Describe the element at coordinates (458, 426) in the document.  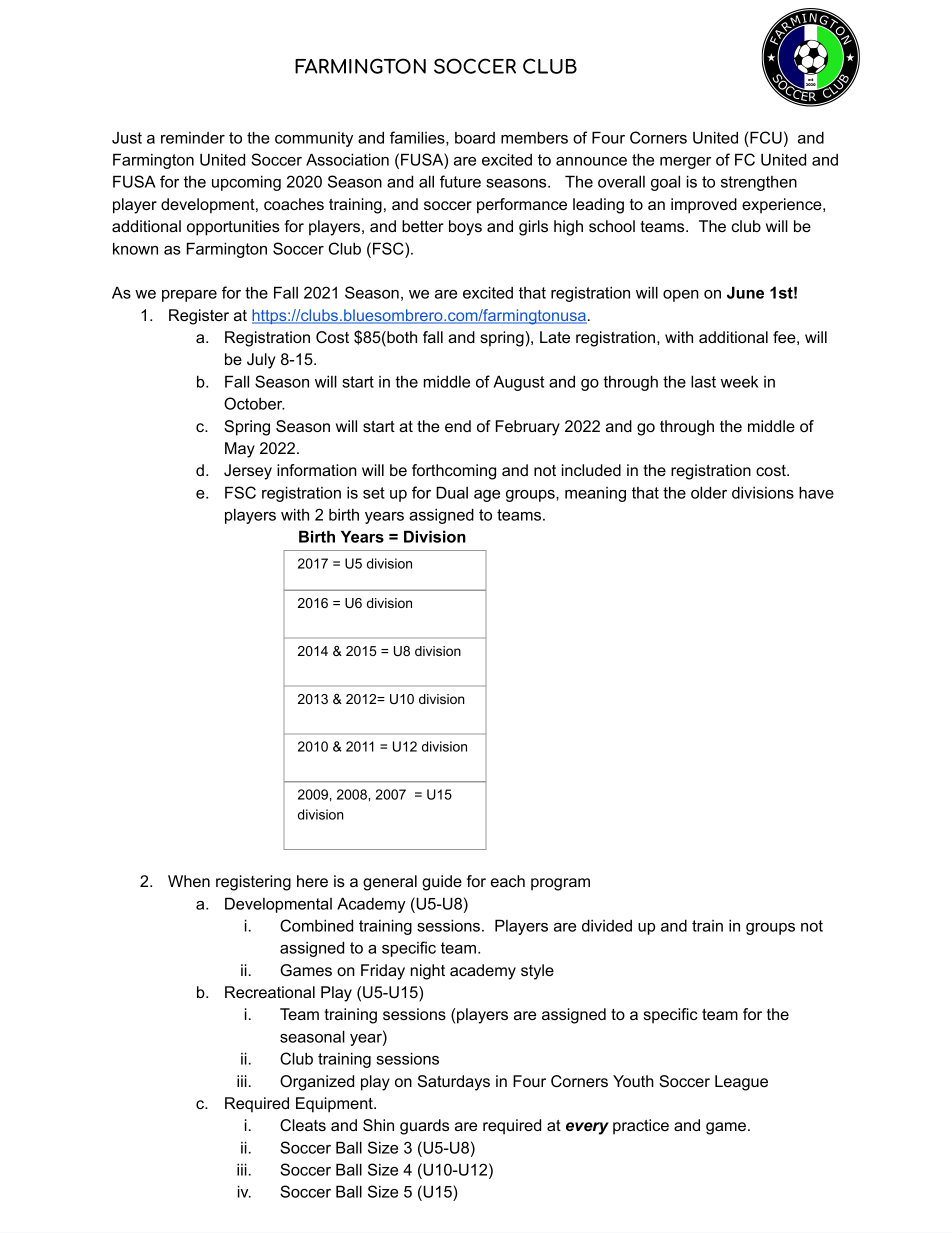
I see `end` at that location.
